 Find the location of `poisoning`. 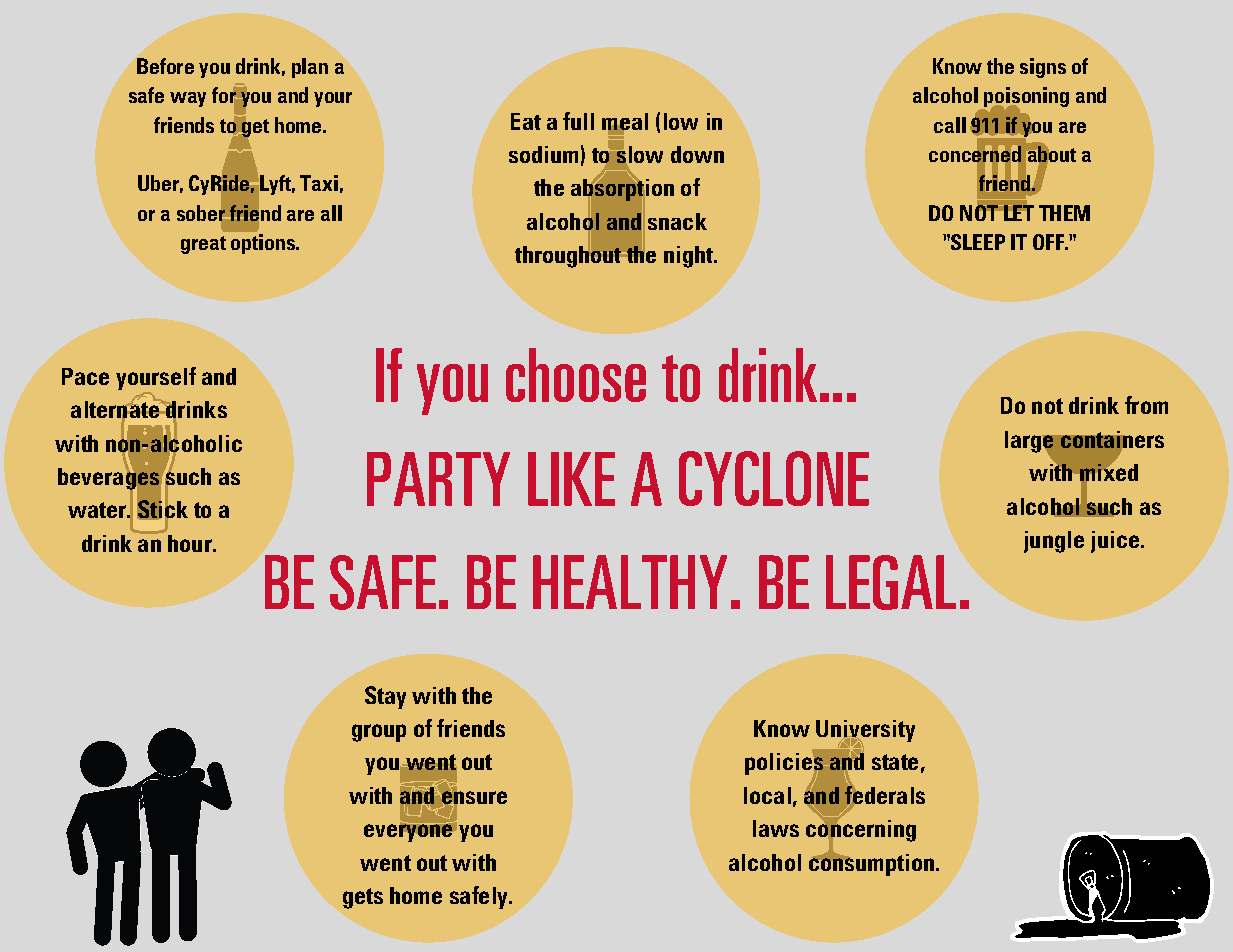

poisoning is located at coordinates (1025, 98).
